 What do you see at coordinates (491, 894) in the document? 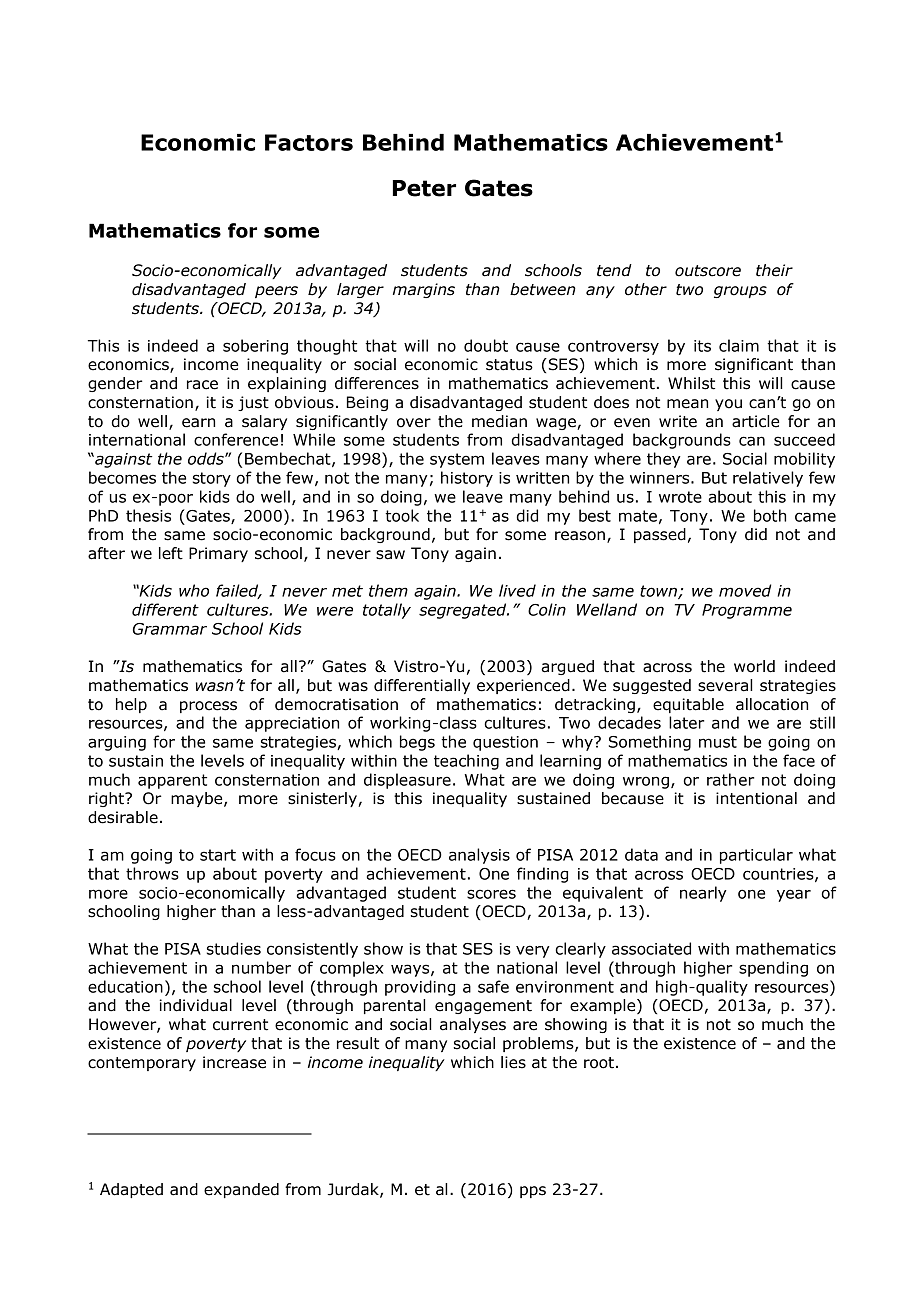
I see `scores` at bounding box center [491, 894].
